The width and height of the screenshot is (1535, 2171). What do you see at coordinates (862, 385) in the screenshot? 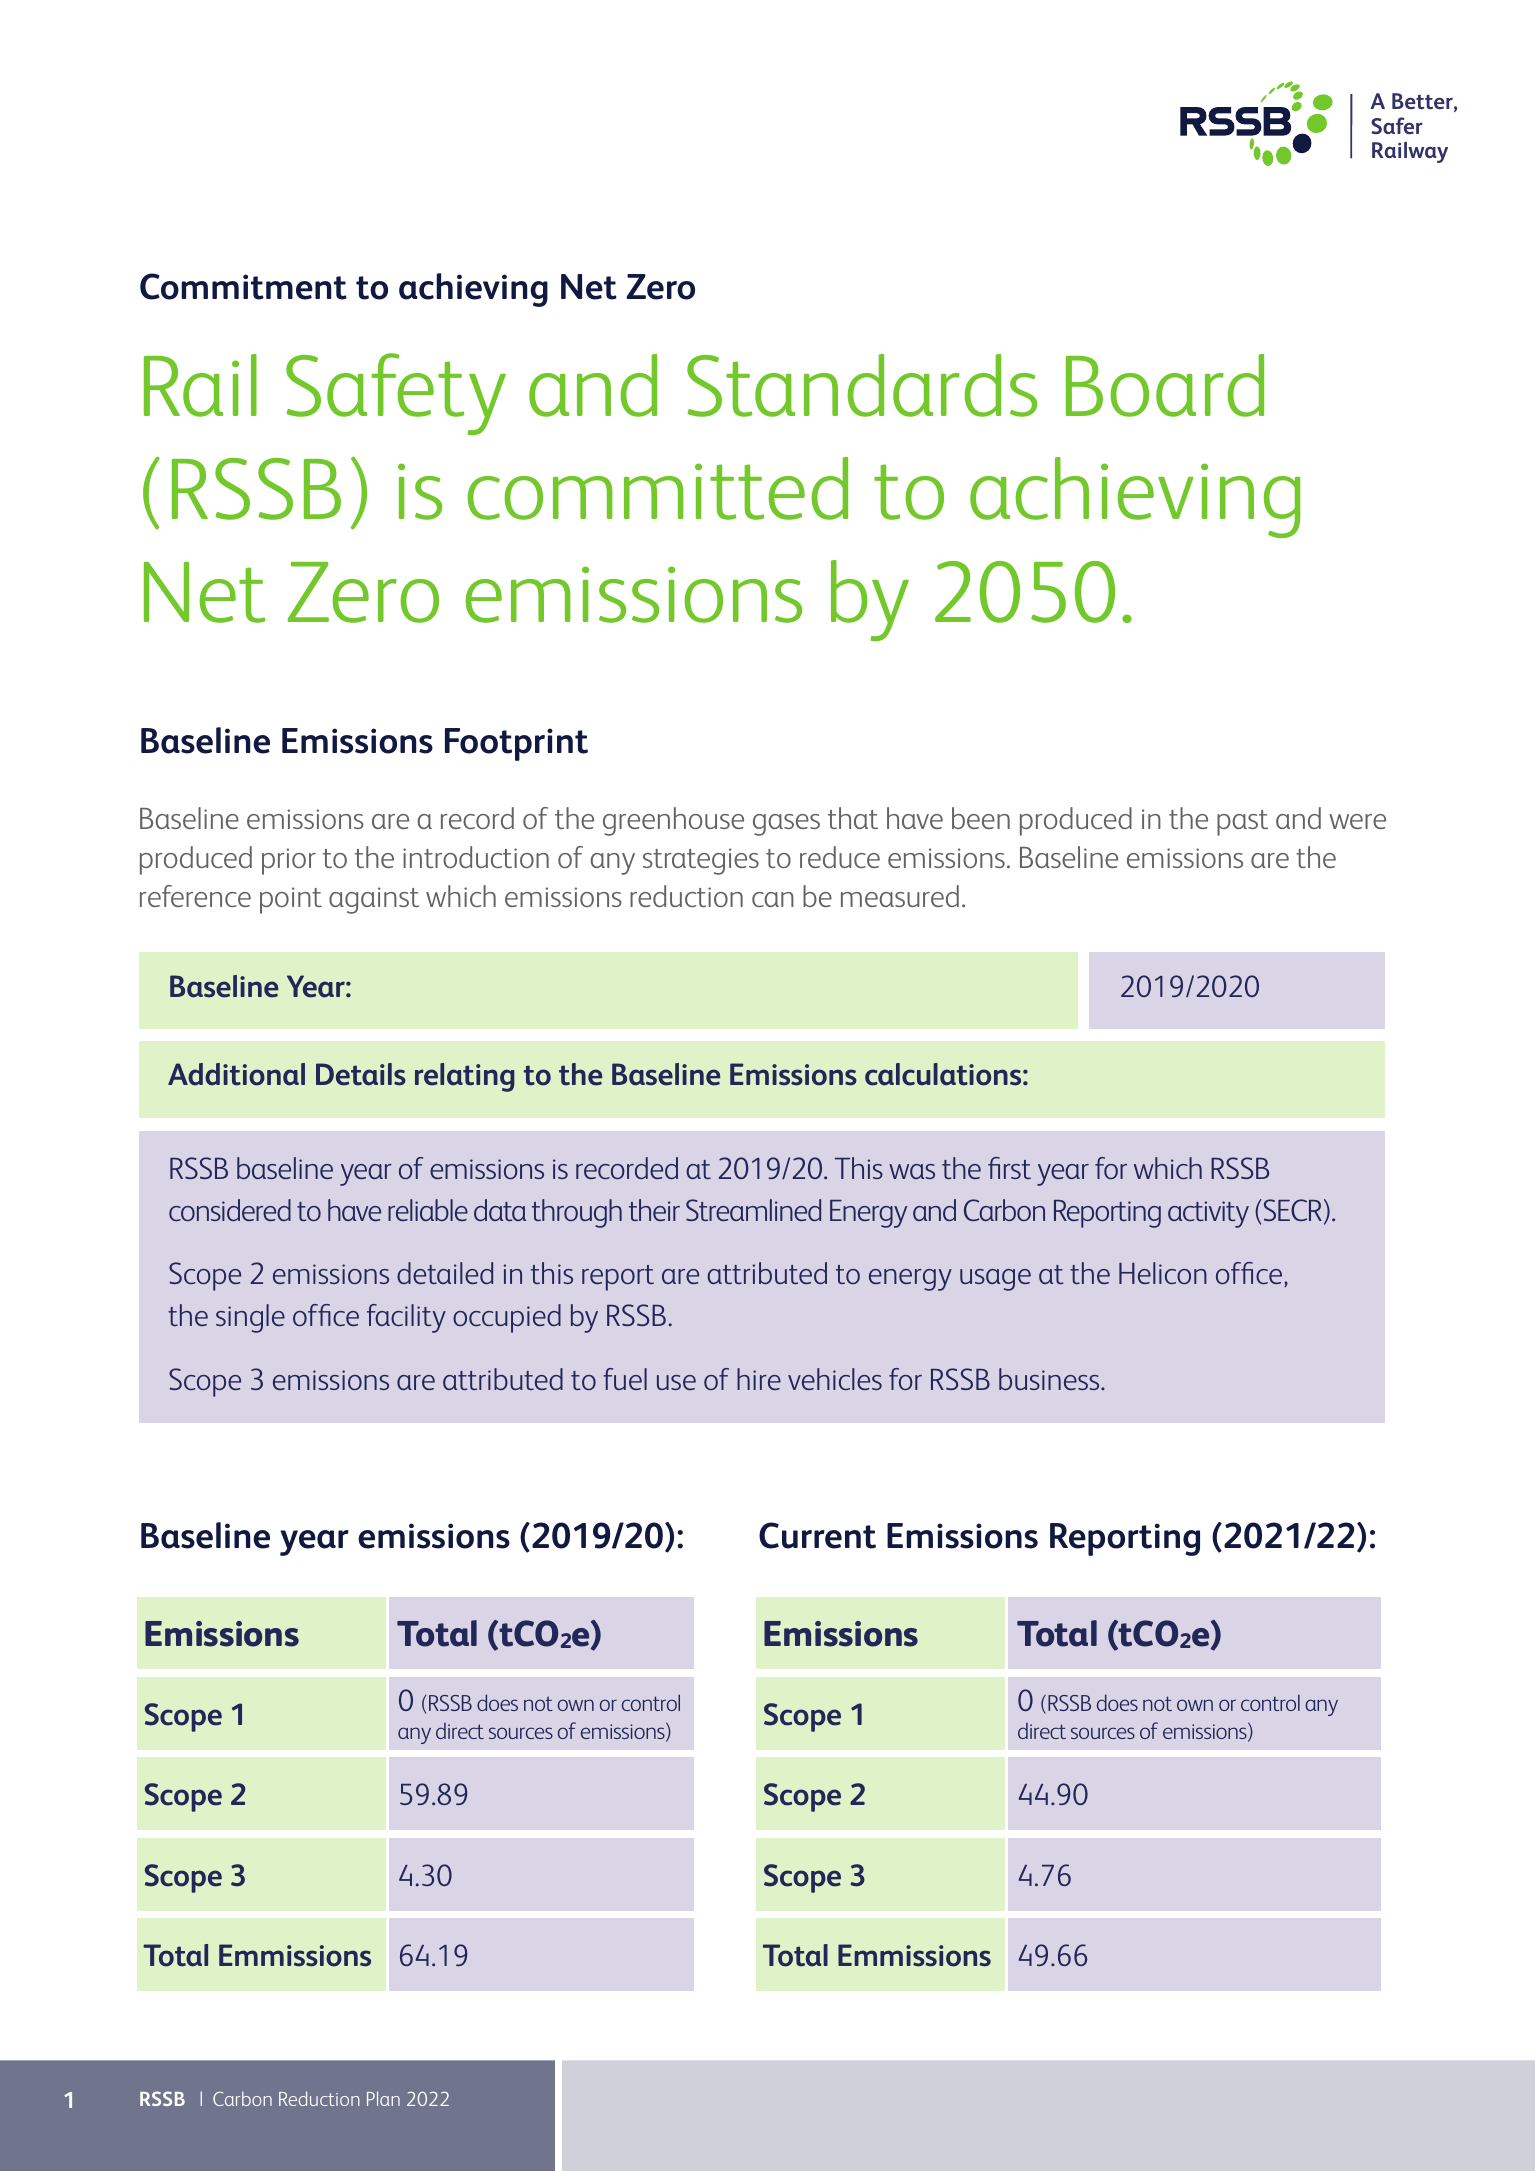
I see `Standards` at bounding box center [862, 385].
